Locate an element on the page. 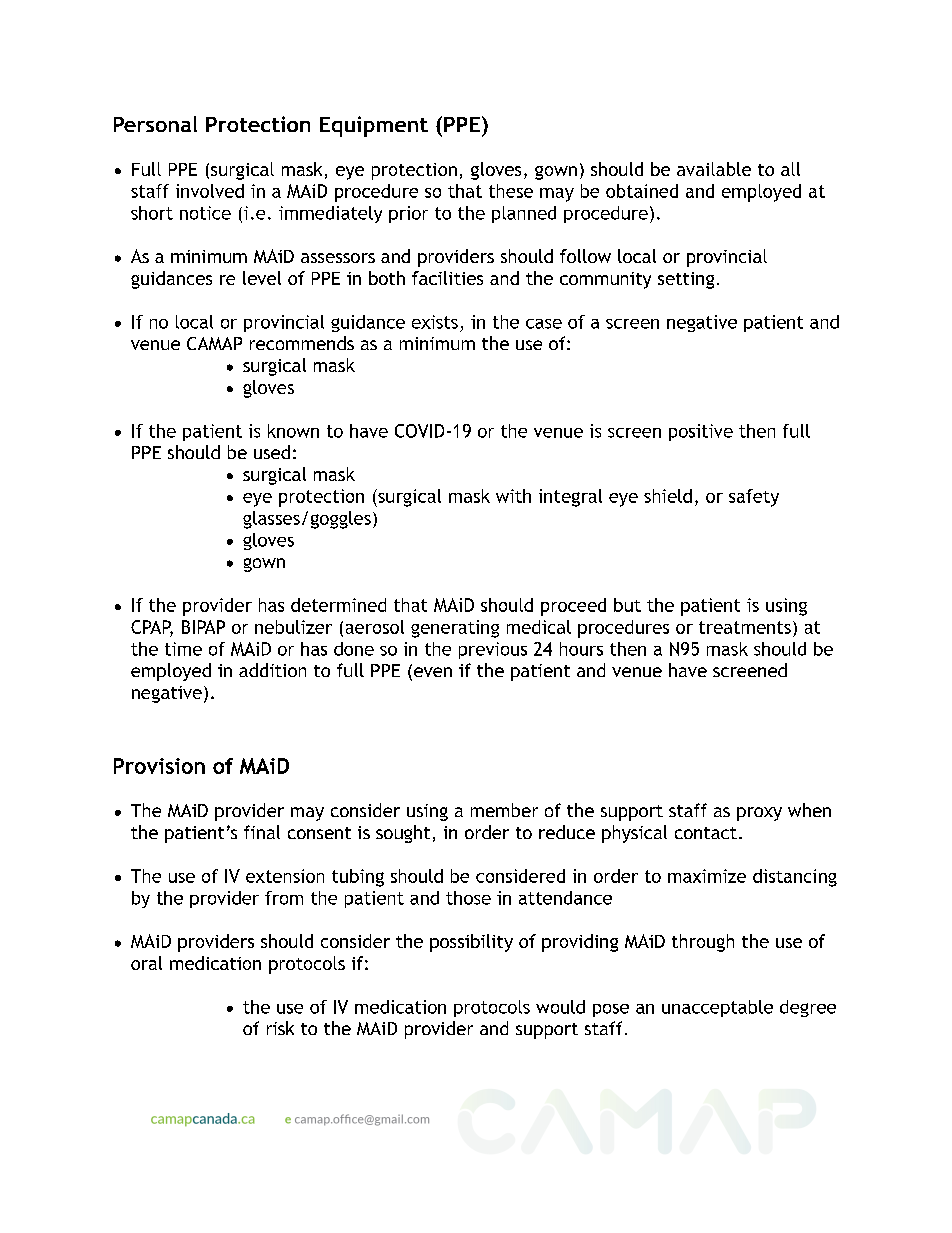 This document has width=952, height=1233. positive is located at coordinates (701, 432).
